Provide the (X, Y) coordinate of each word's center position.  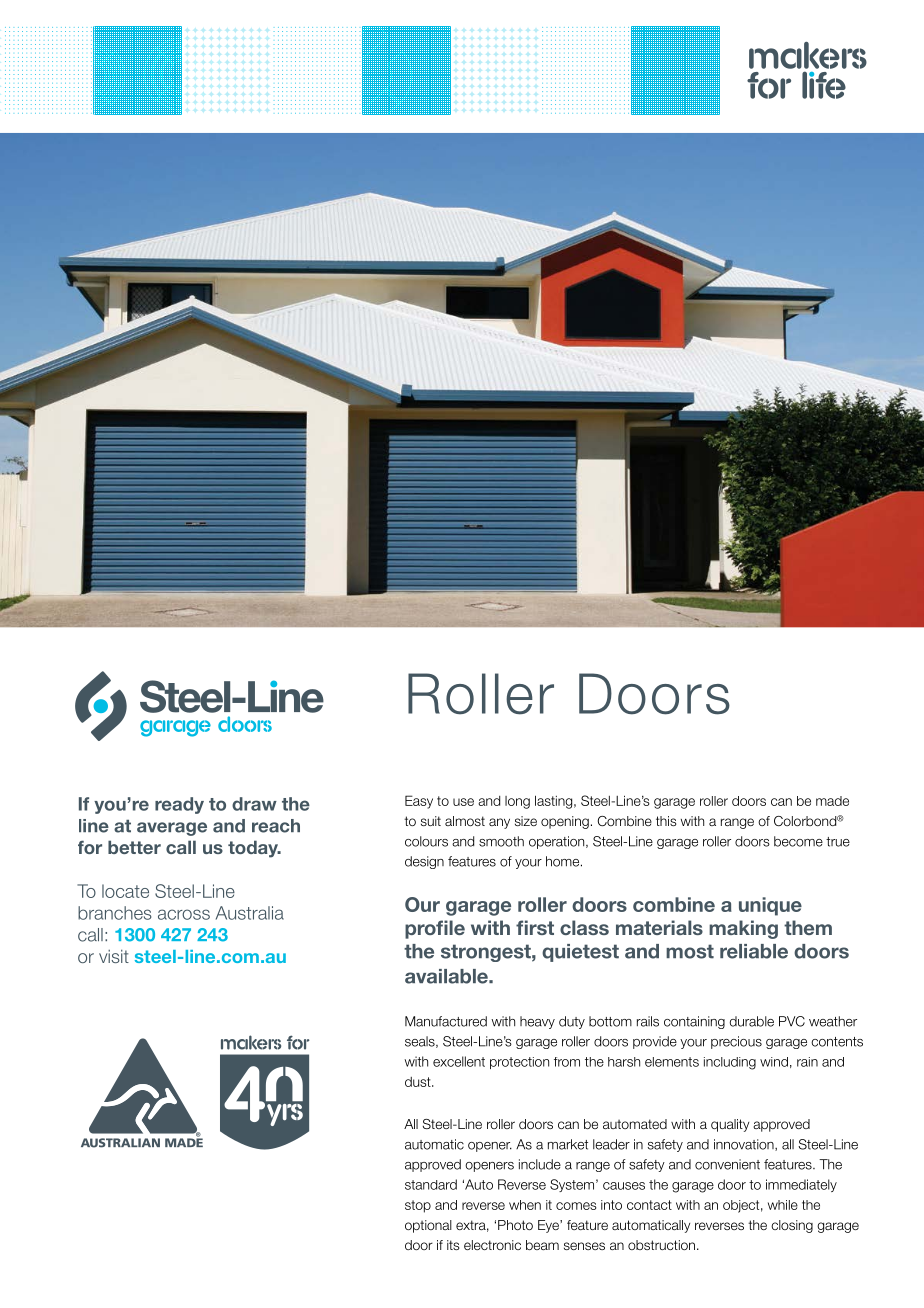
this (666, 821)
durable (752, 1021)
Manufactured (446, 1021)
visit (114, 956)
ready (179, 805)
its (453, 1245)
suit (431, 821)
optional (428, 1226)
